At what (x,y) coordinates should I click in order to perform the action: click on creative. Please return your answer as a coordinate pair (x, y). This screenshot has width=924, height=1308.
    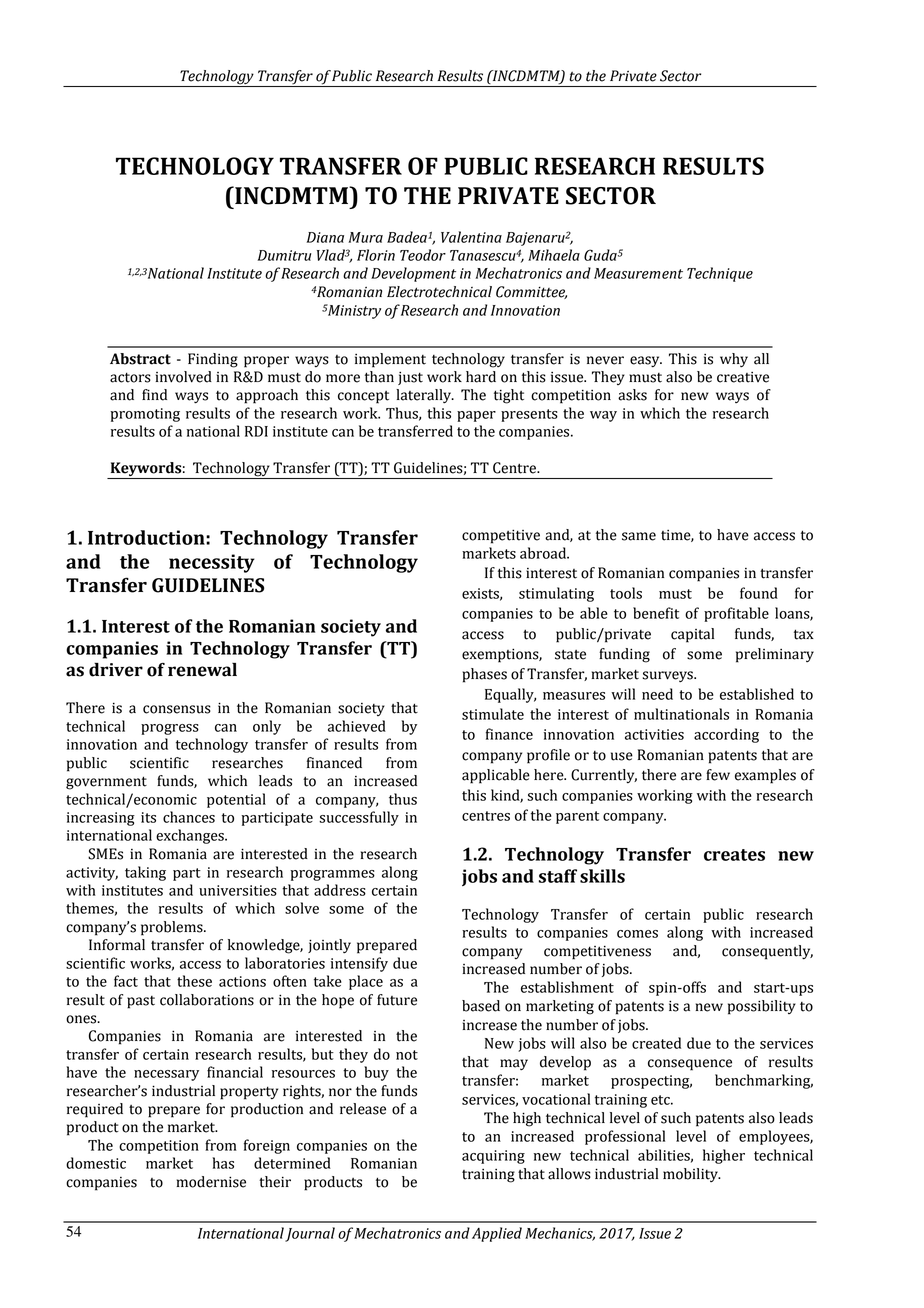
    Looking at the image, I should click on (743, 377).
